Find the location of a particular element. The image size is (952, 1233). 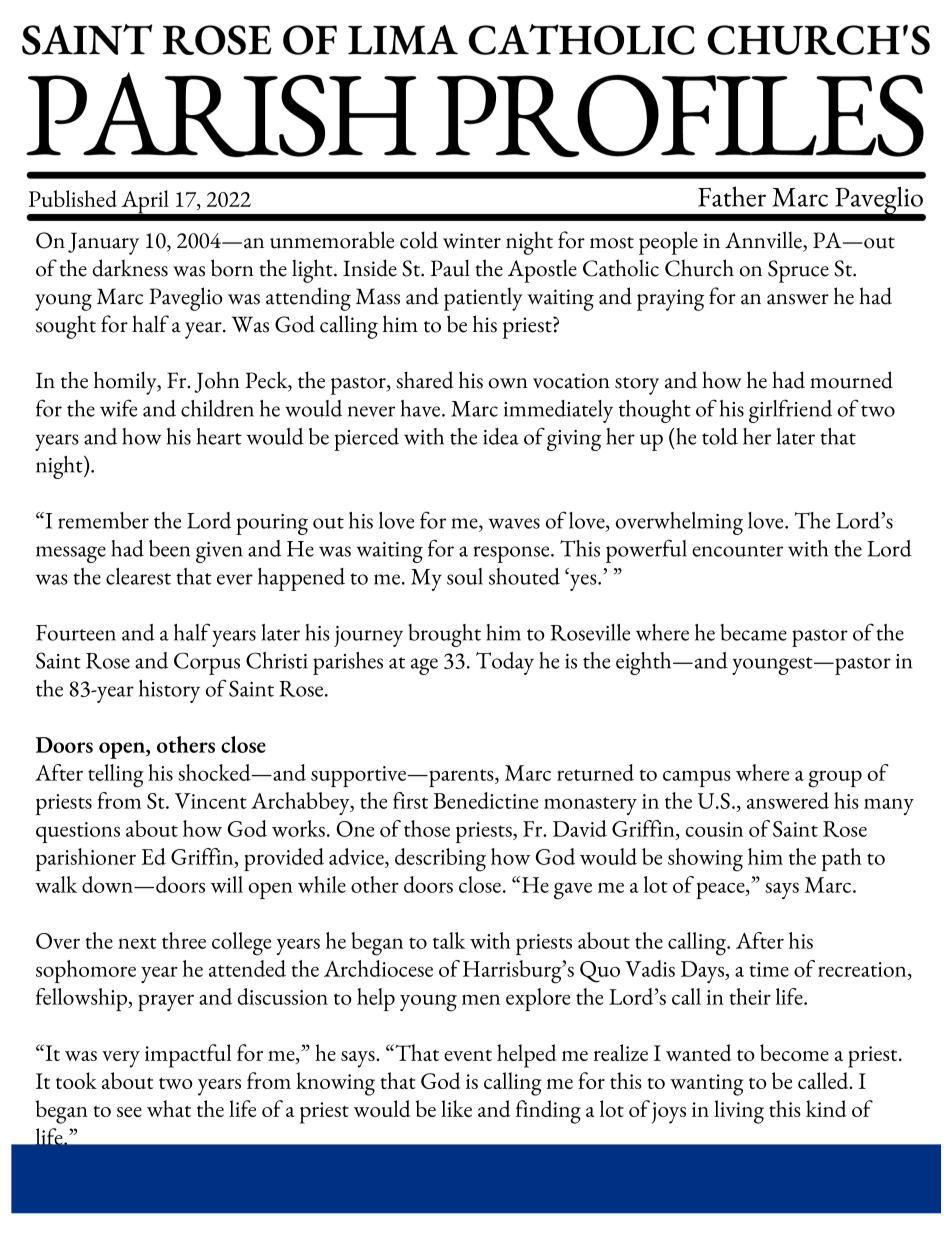

Corpus is located at coordinates (207, 663).
